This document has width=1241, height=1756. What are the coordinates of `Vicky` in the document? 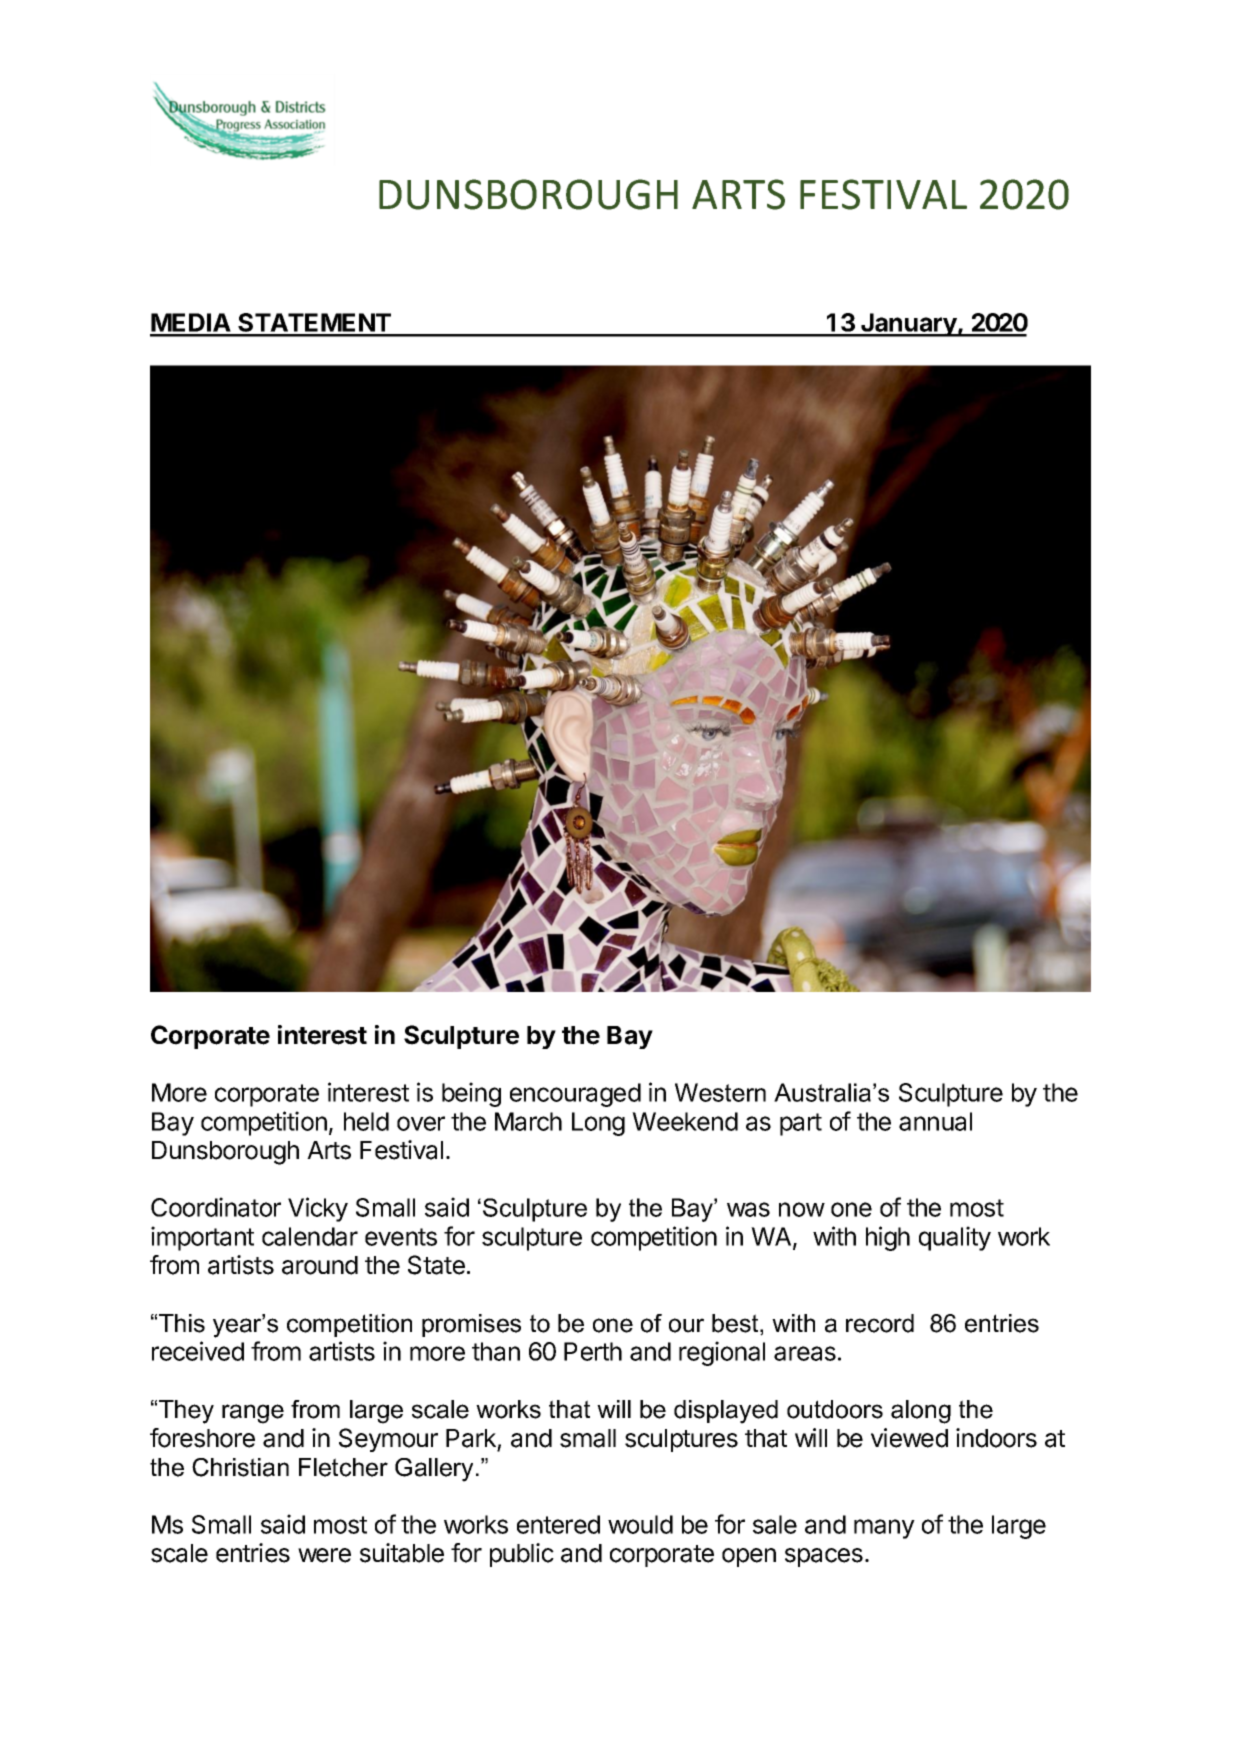 It's located at (318, 1209).
